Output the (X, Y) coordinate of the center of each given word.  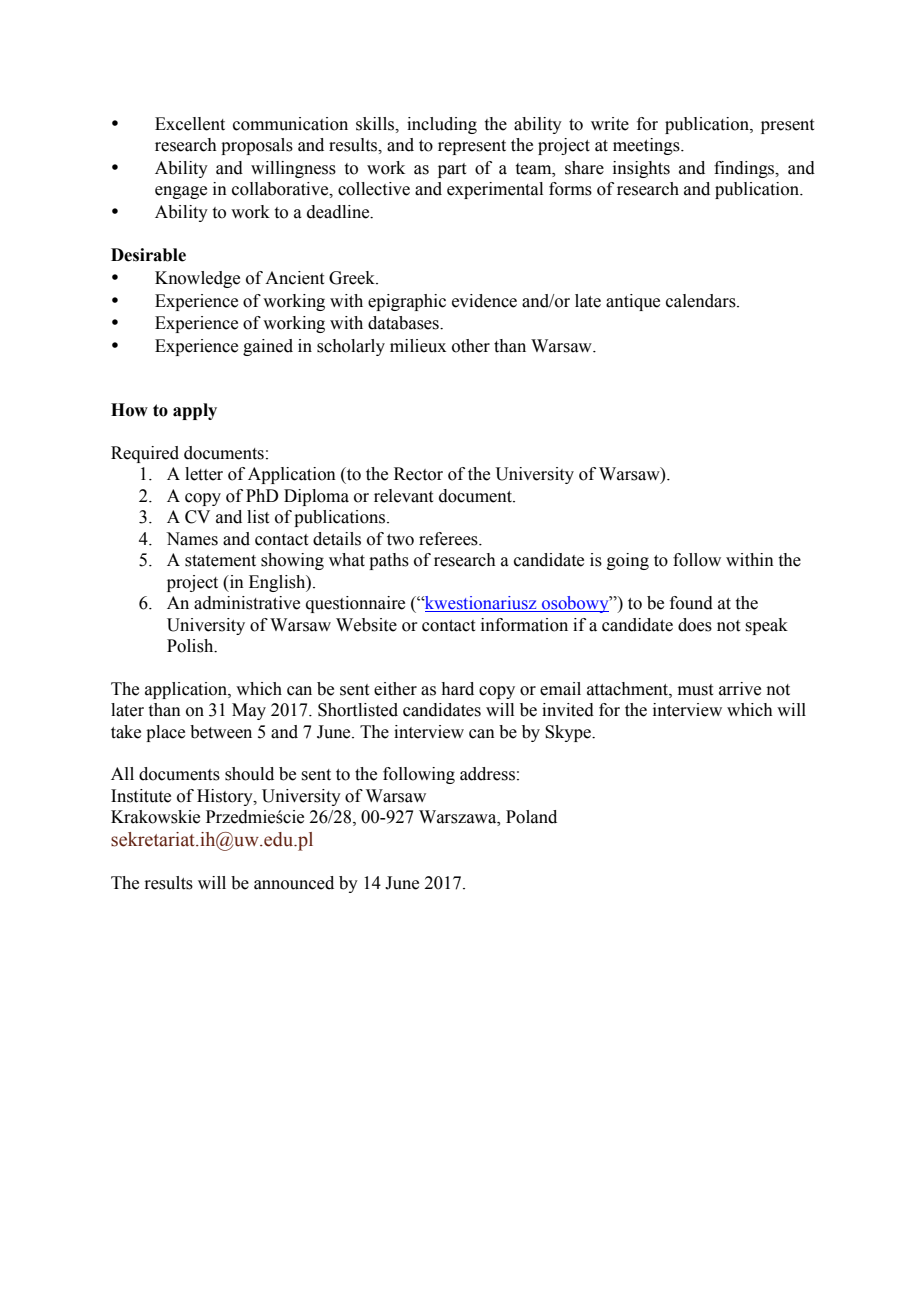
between (221, 732)
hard (457, 689)
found (691, 603)
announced (294, 883)
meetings (647, 146)
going (628, 561)
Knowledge (197, 279)
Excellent (190, 124)
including (442, 125)
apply (195, 411)
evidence (484, 301)
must (695, 690)
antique (633, 302)
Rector (418, 474)
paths (389, 561)
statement (220, 561)
